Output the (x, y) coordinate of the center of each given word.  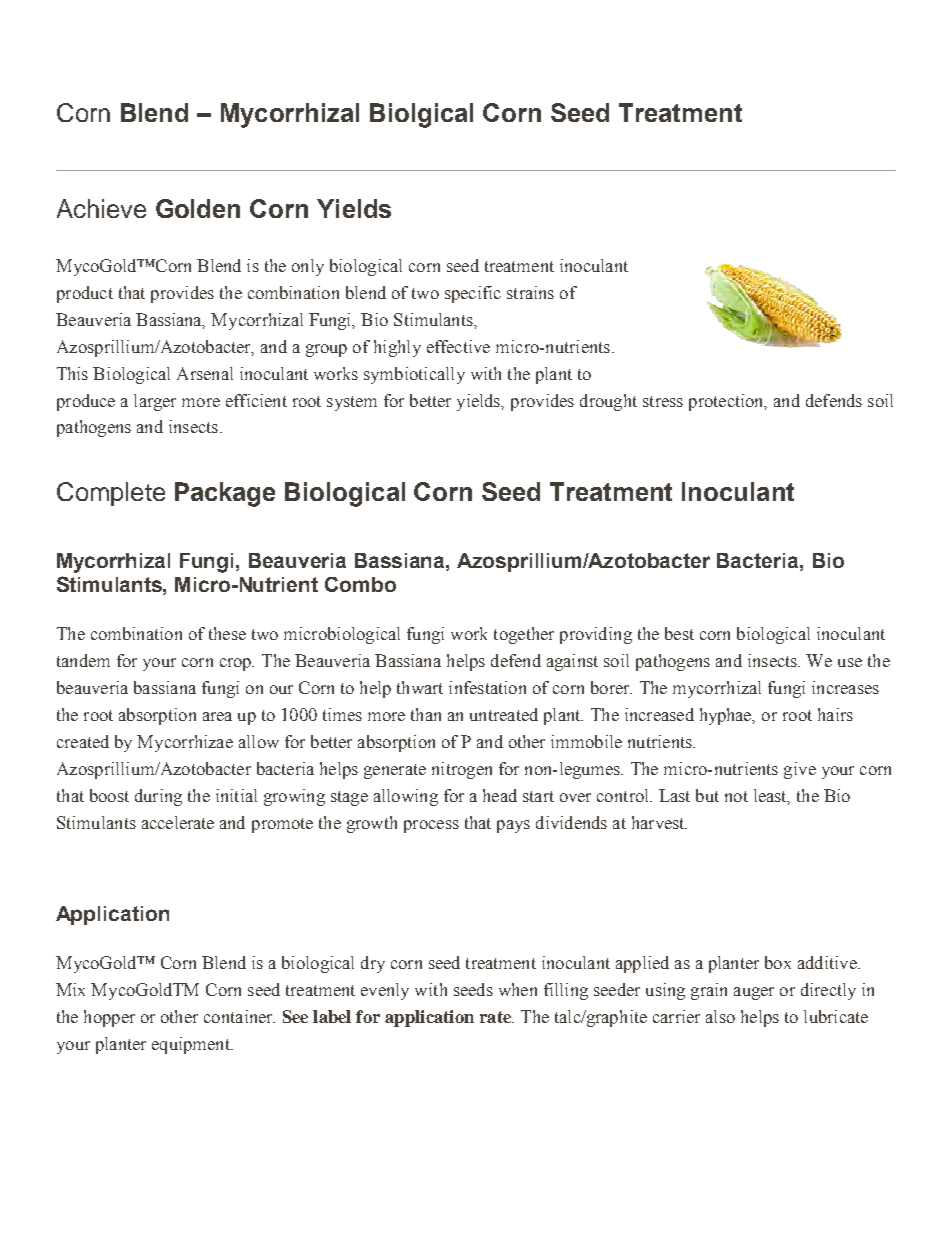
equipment (192, 1045)
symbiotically (414, 375)
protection (727, 402)
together (524, 635)
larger (155, 402)
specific (473, 294)
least (771, 796)
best (679, 633)
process (431, 826)
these (227, 633)
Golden (198, 208)
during (158, 797)
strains (530, 292)
